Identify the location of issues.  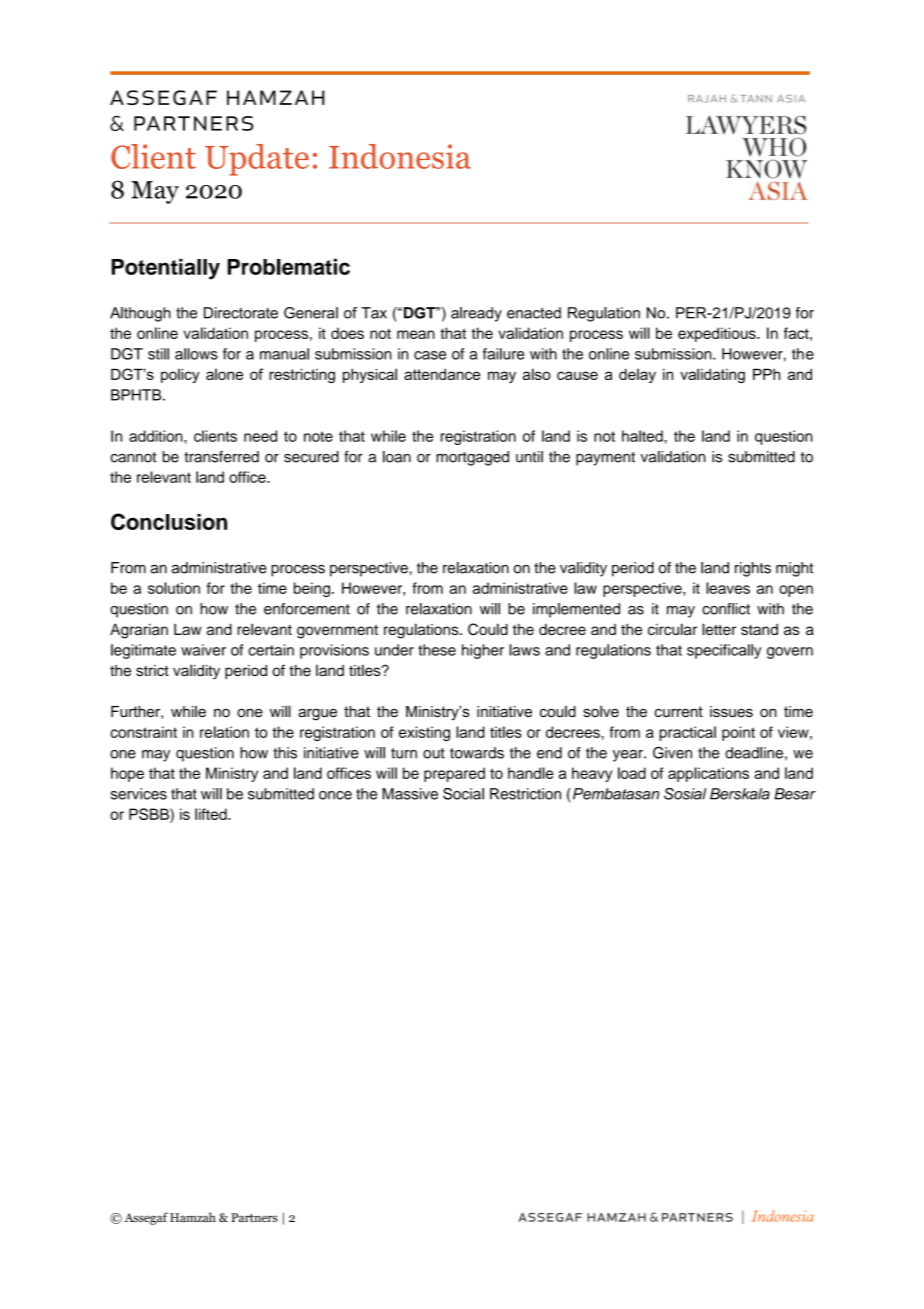
(731, 711).
